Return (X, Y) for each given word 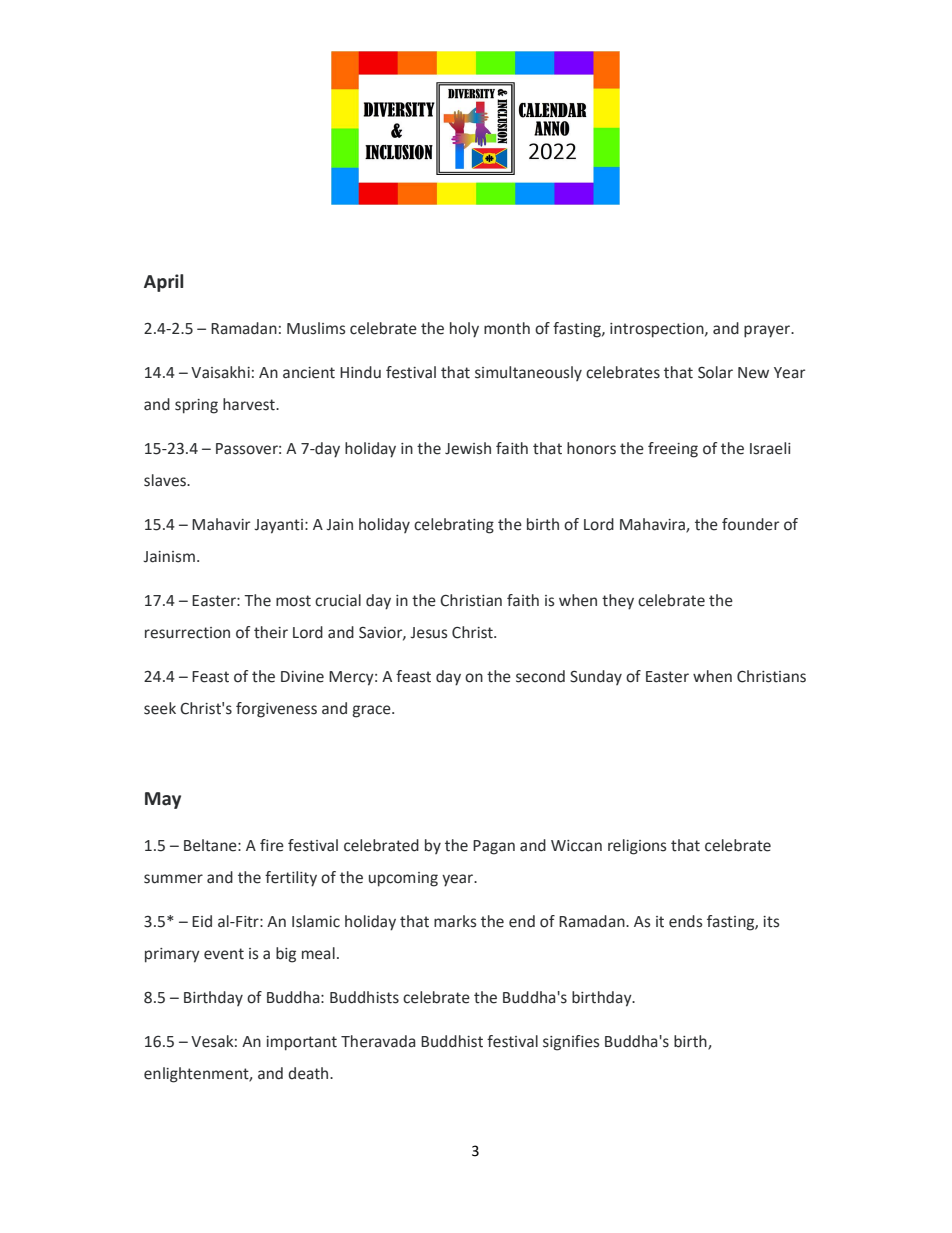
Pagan (494, 847)
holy (464, 330)
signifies (571, 1043)
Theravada (378, 1041)
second (540, 676)
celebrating (454, 526)
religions (637, 847)
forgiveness (276, 710)
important (301, 1043)
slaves (166, 480)
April (164, 283)
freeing (673, 450)
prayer (768, 331)
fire (272, 845)
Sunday (596, 677)
